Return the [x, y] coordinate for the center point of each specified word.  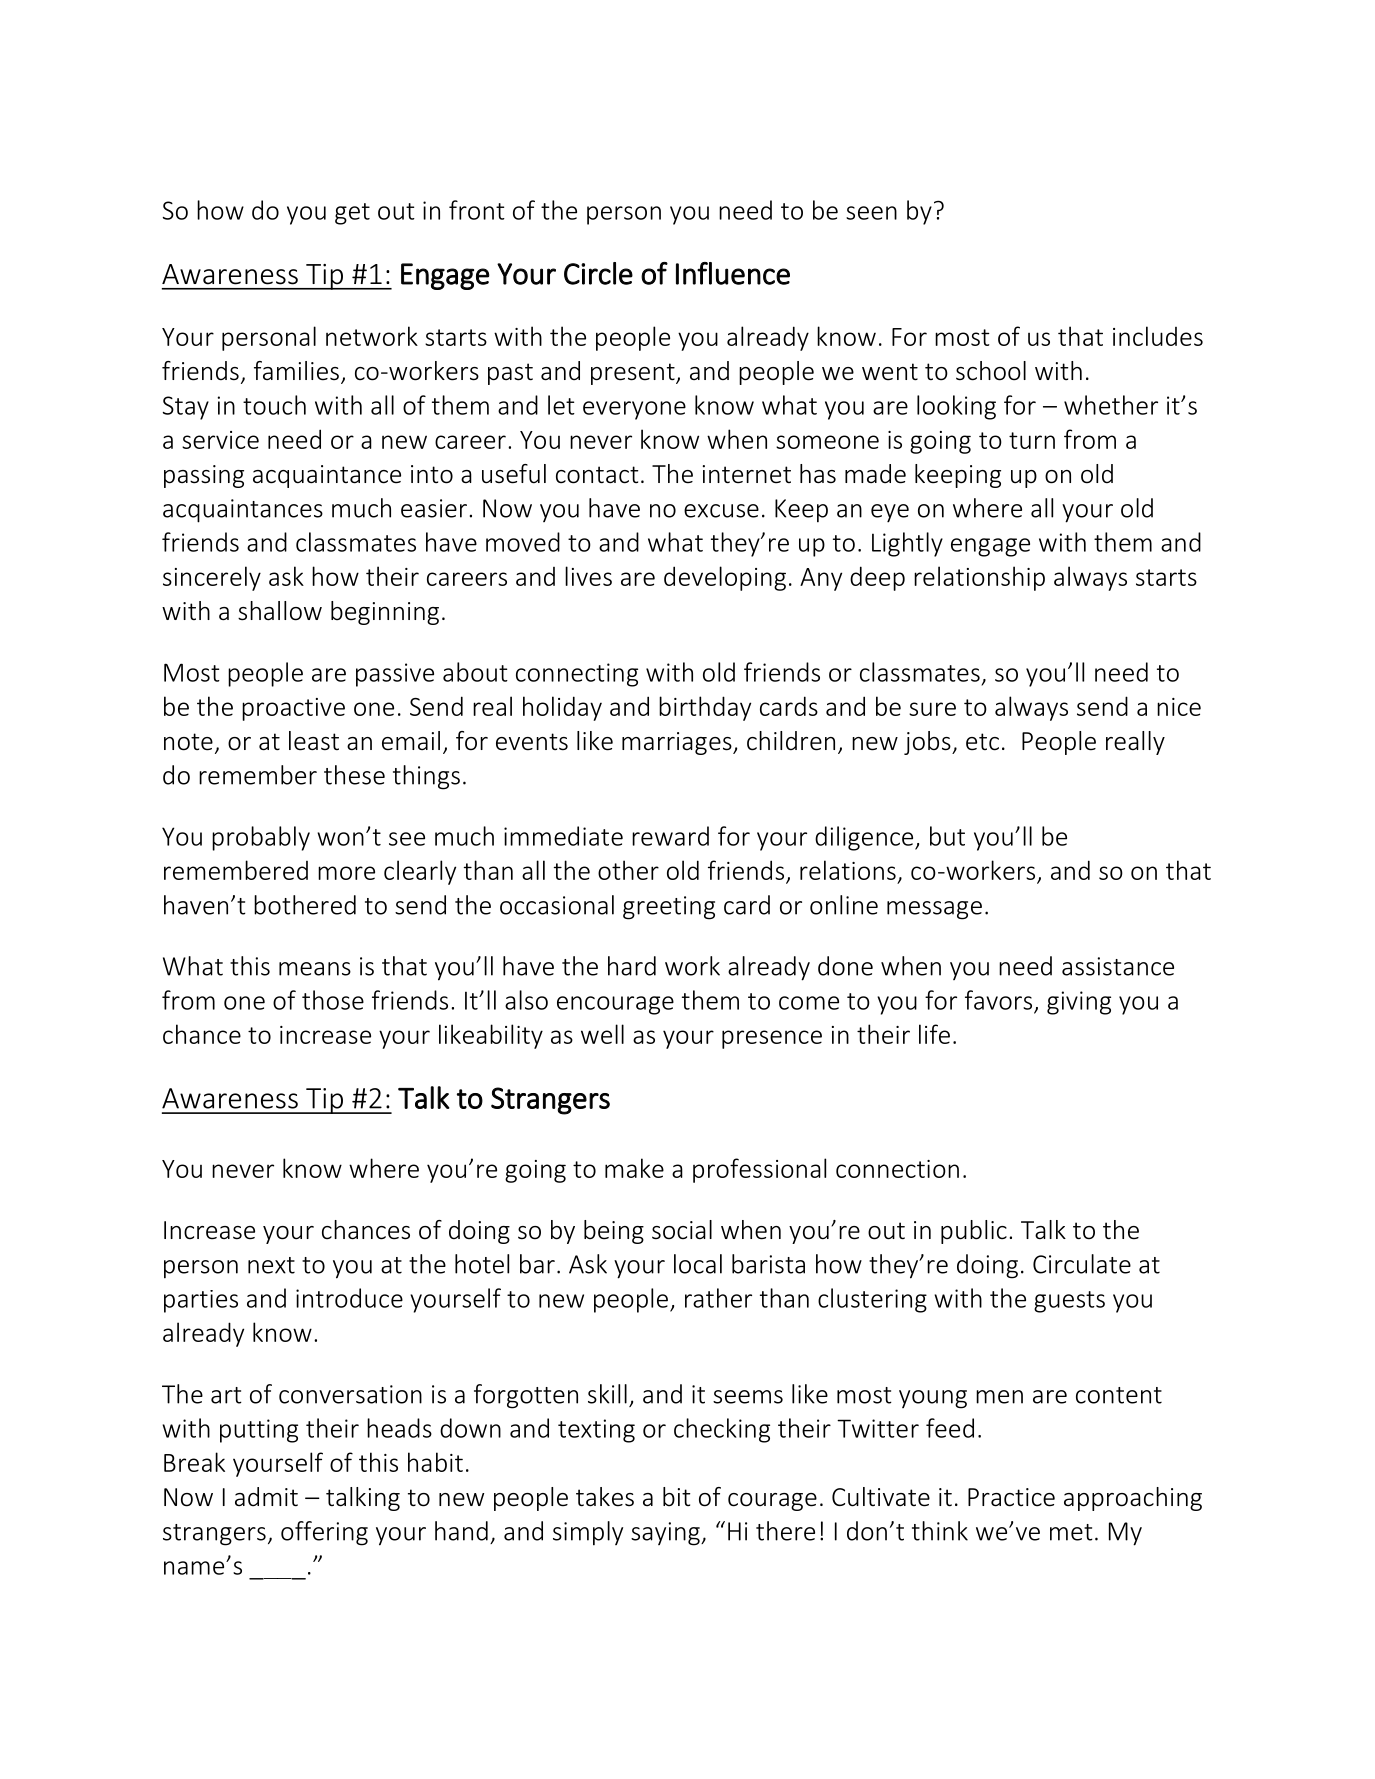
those [333, 1000]
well [602, 1034]
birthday [705, 708]
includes [1158, 336]
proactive [293, 709]
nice [1179, 707]
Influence [733, 273]
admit [266, 1497]
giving [1079, 1003]
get [352, 214]
